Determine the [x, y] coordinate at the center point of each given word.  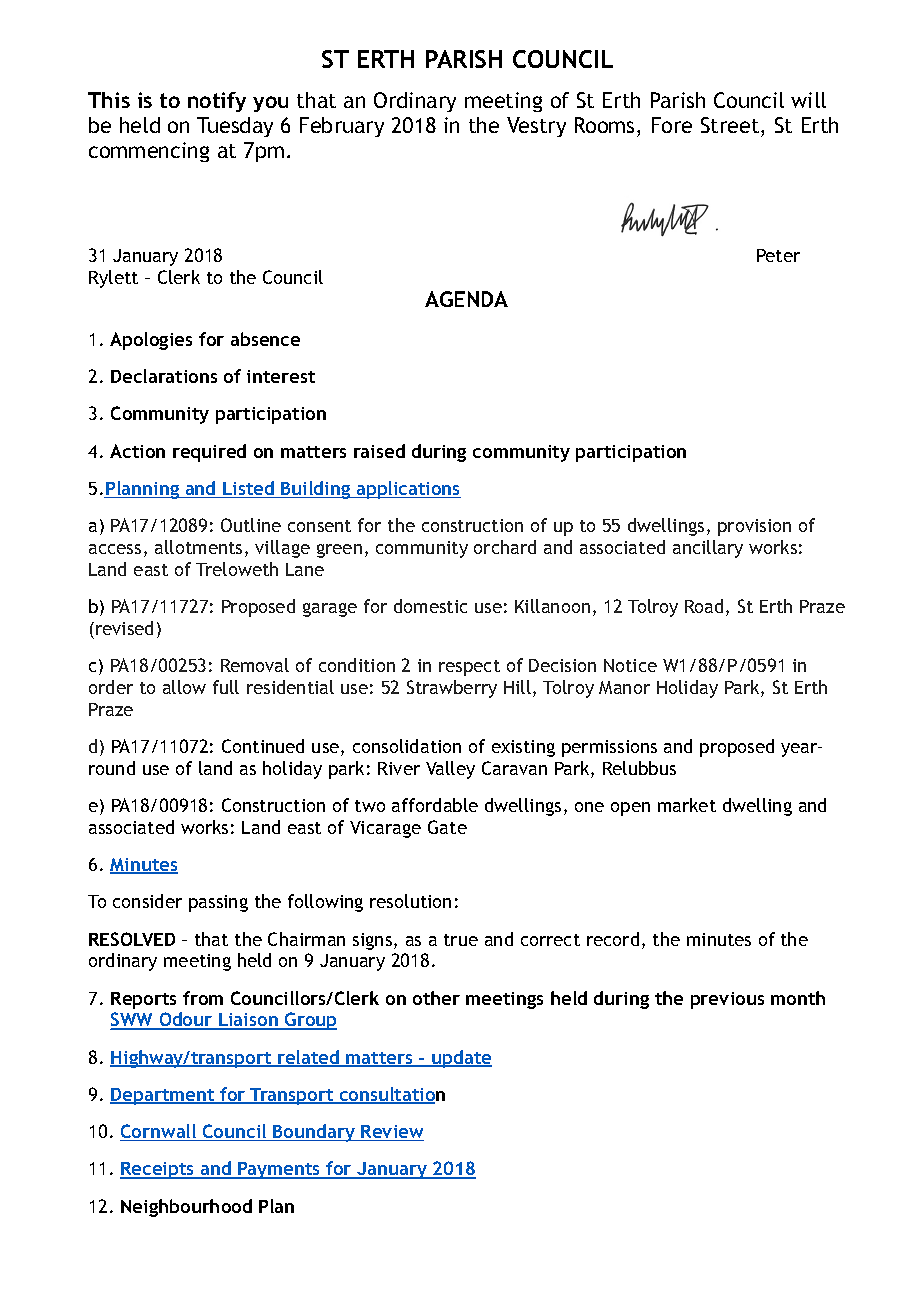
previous [727, 1000]
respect [469, 668]
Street [731, 125]
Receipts [158, 1170]
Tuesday [235, 127]
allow [184, 687]
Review [392, 1133]
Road [704, 606]
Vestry [536, 127]
